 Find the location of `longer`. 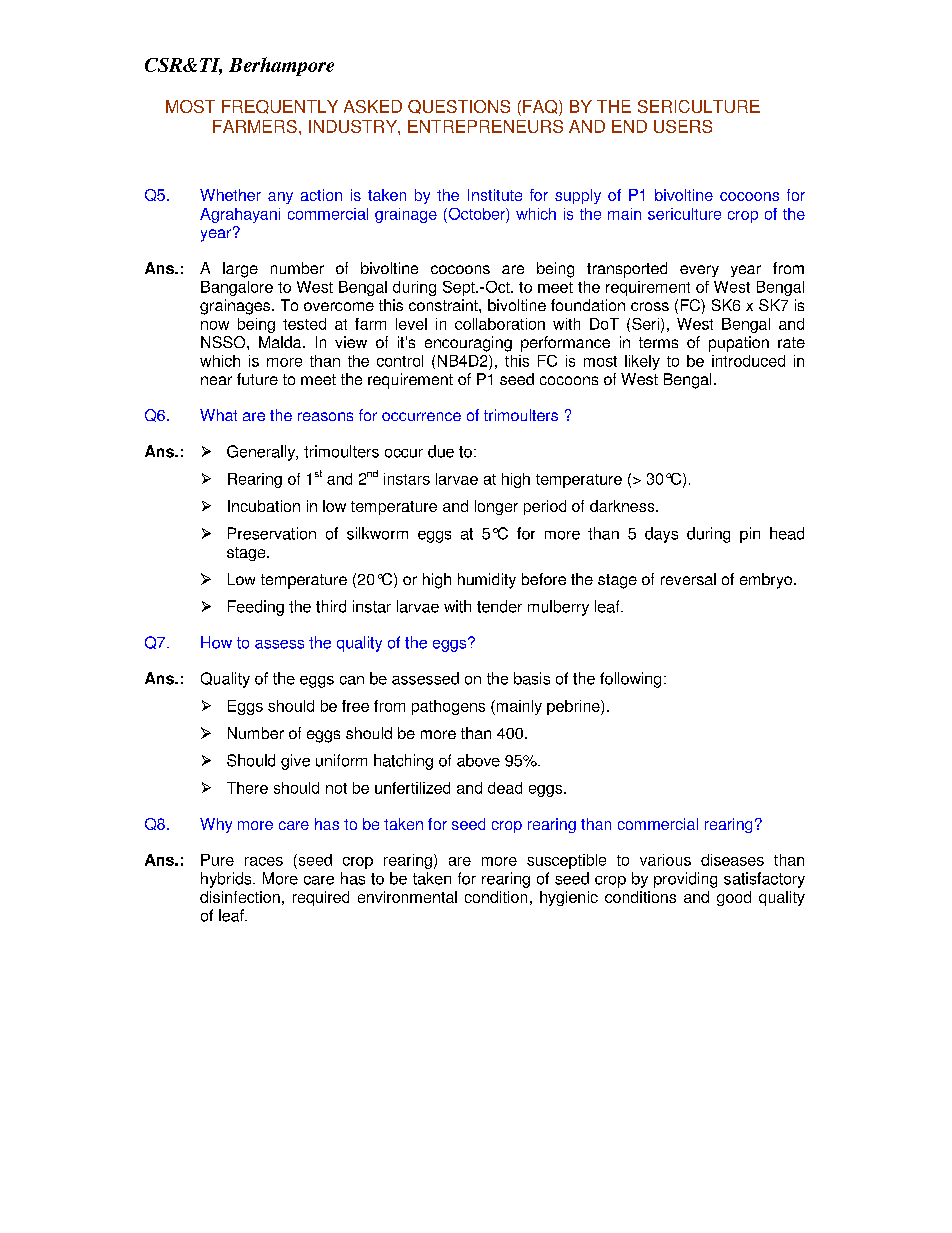

longer is located at coordinates (496, 507).
